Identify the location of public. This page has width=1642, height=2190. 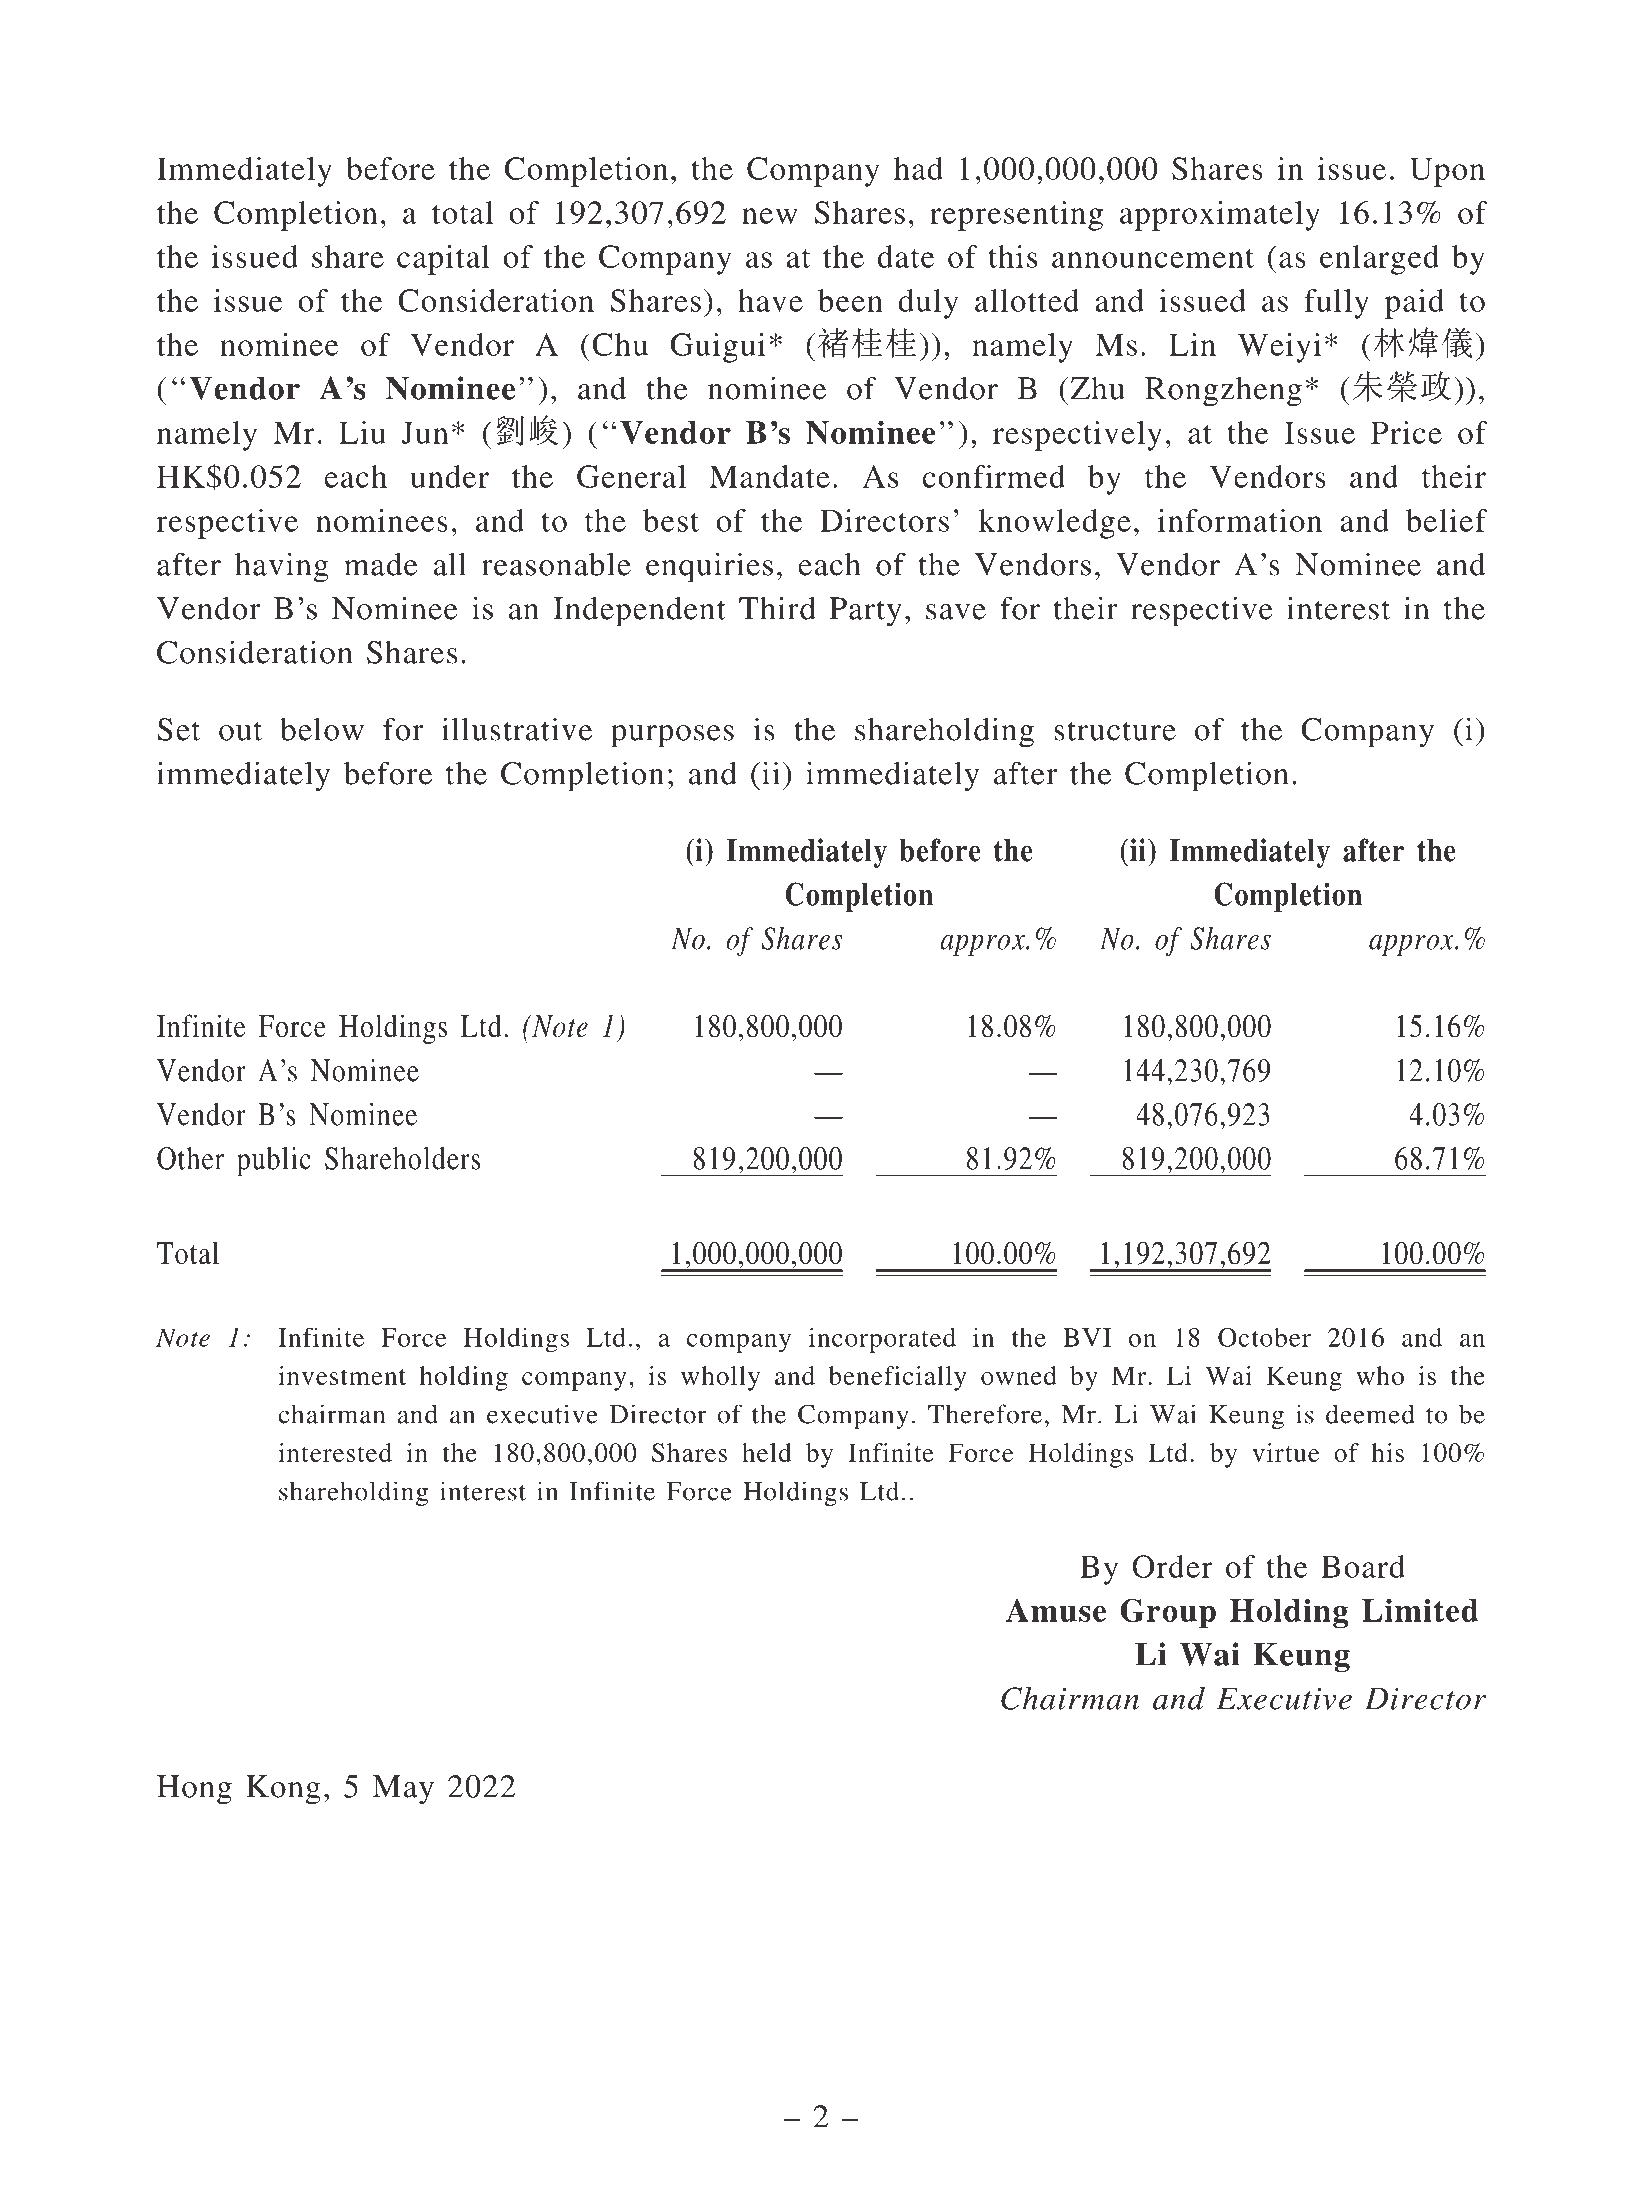
(274, 1162).
